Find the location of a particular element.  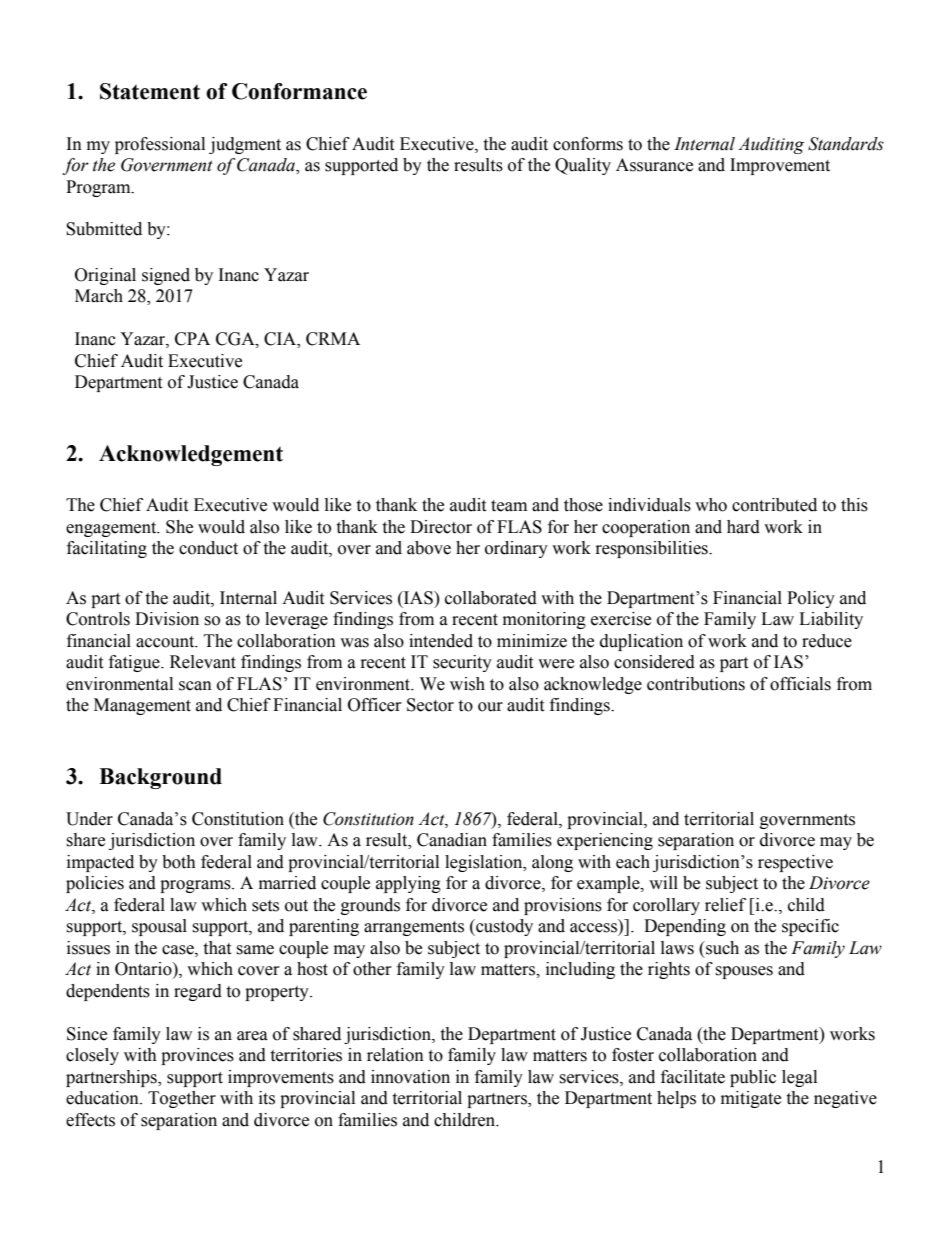

CPA is located at coordinates (192, 339).
